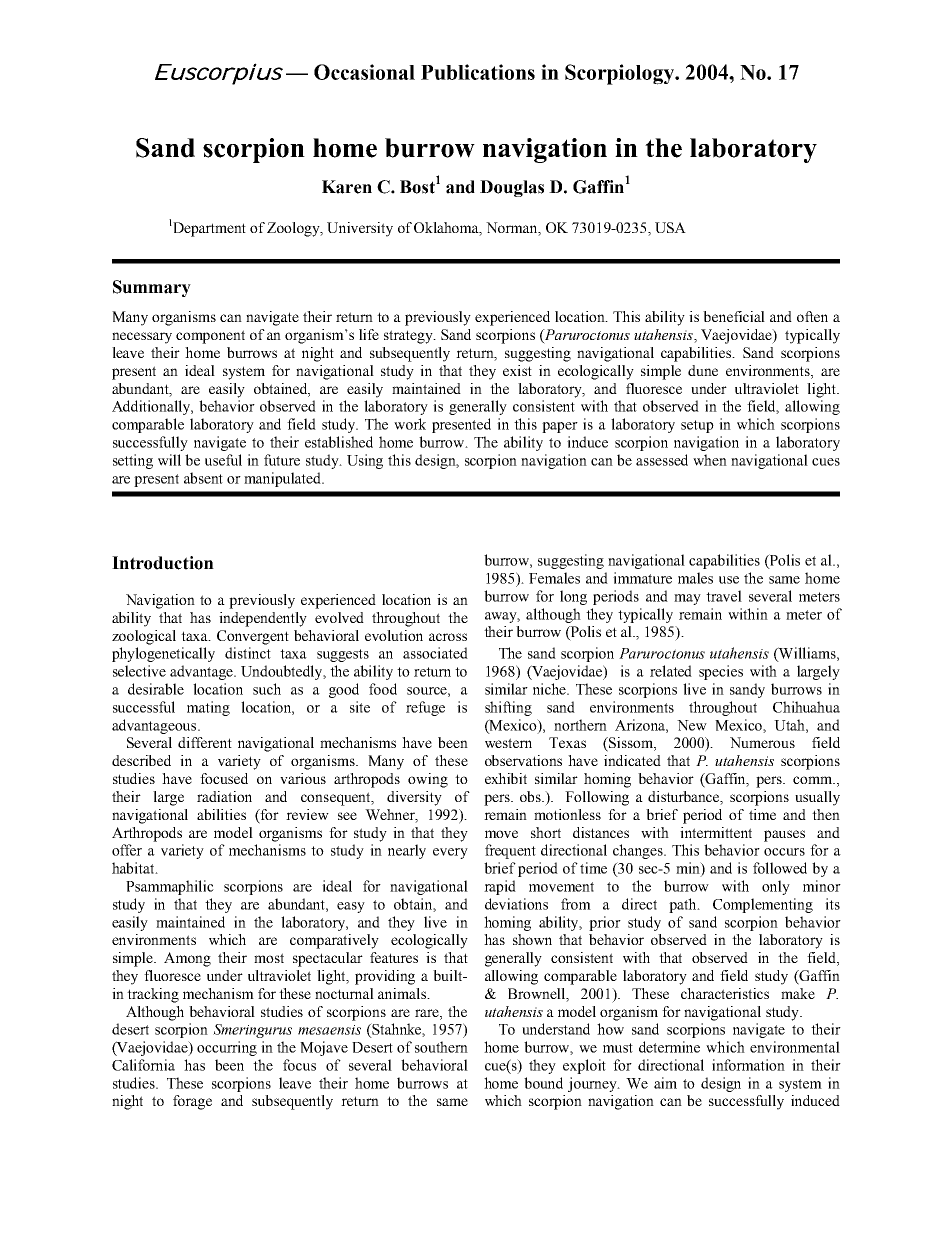 This page has height=1233, width=952. Describe the element at coordinates (364, 72) in the page. I see `Occasional` at that location.
